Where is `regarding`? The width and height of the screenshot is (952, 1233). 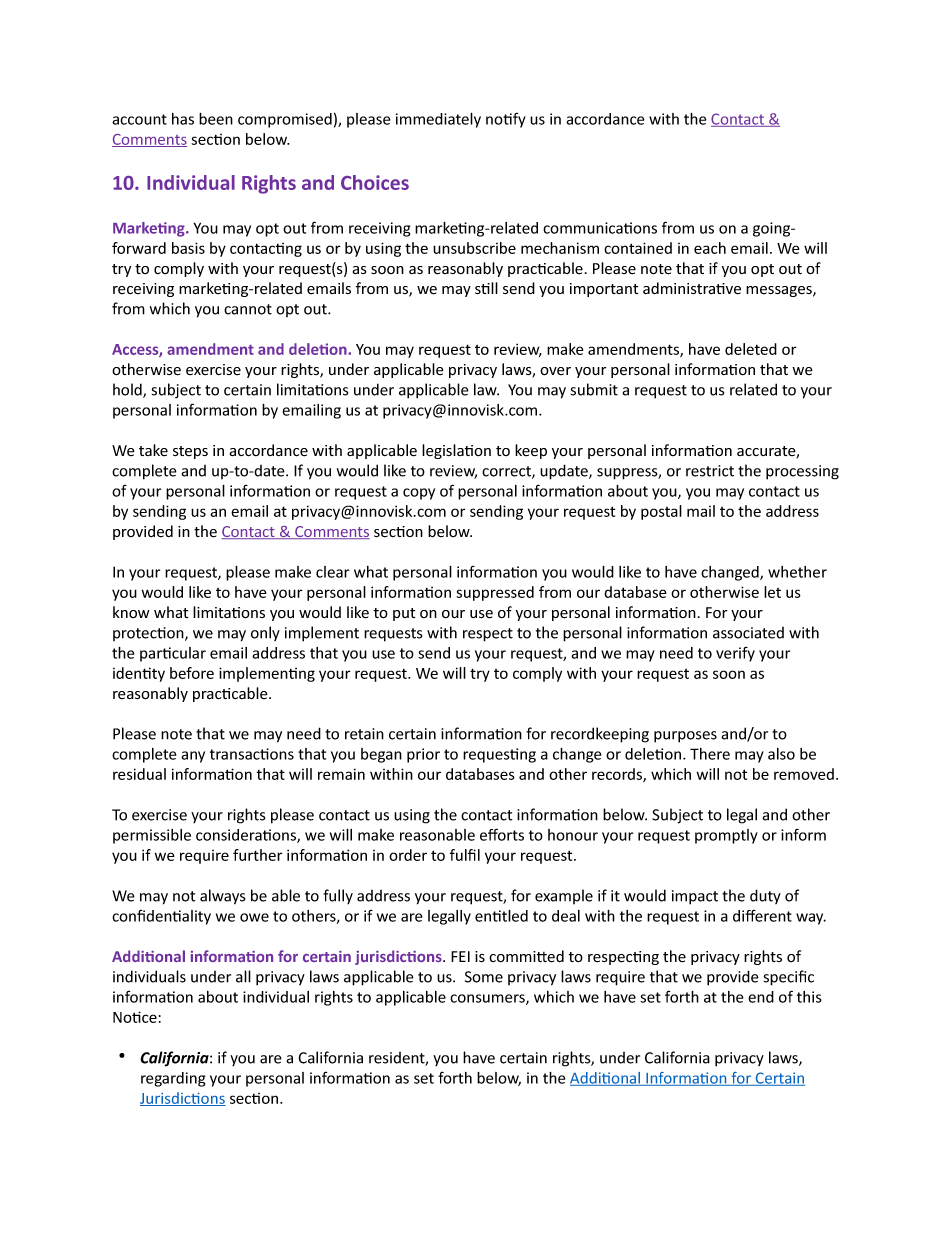 regarding is located at coordinates (173, 1079).
